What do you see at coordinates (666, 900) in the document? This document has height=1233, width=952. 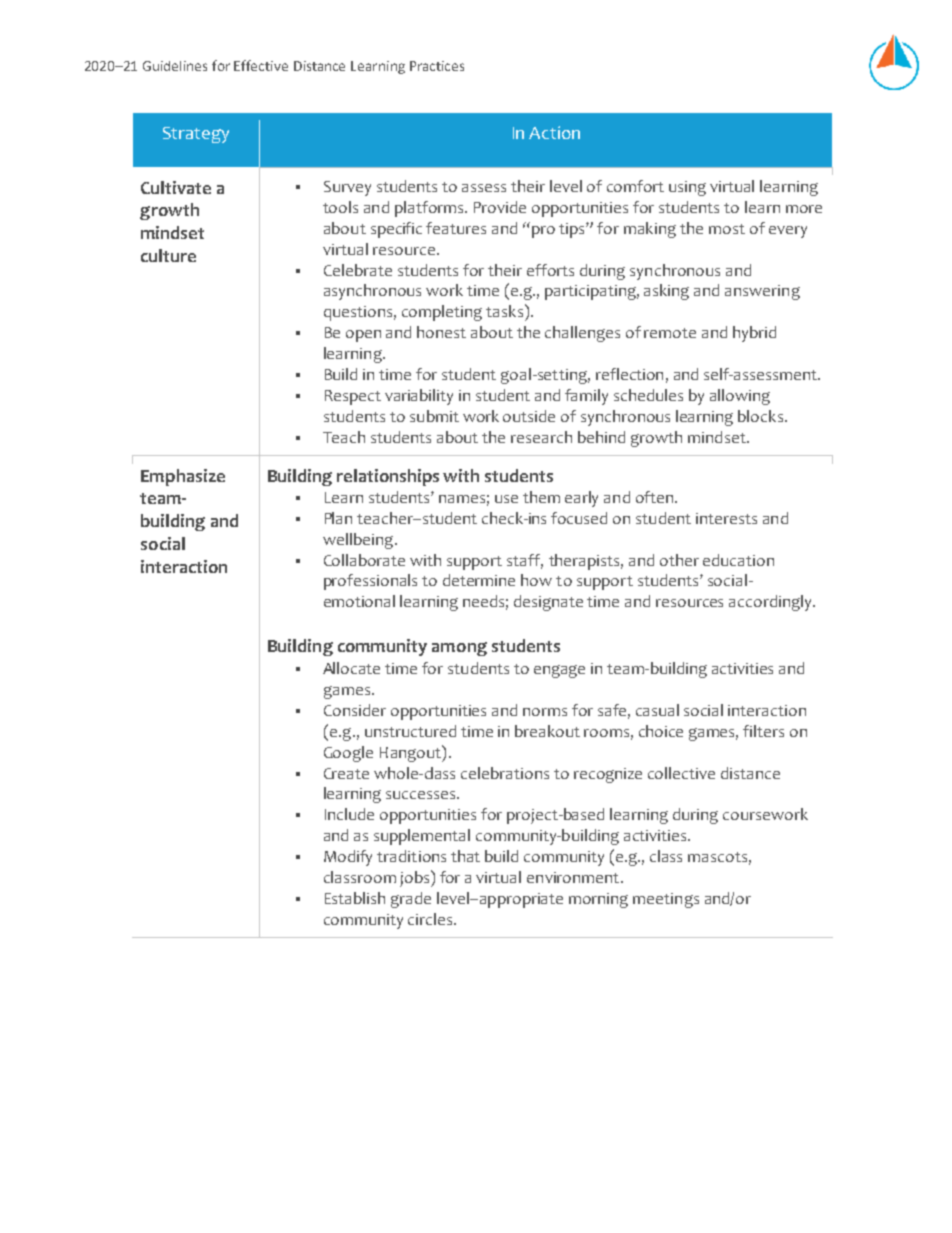 I see `meetings` at bounding box center [666, 900].
